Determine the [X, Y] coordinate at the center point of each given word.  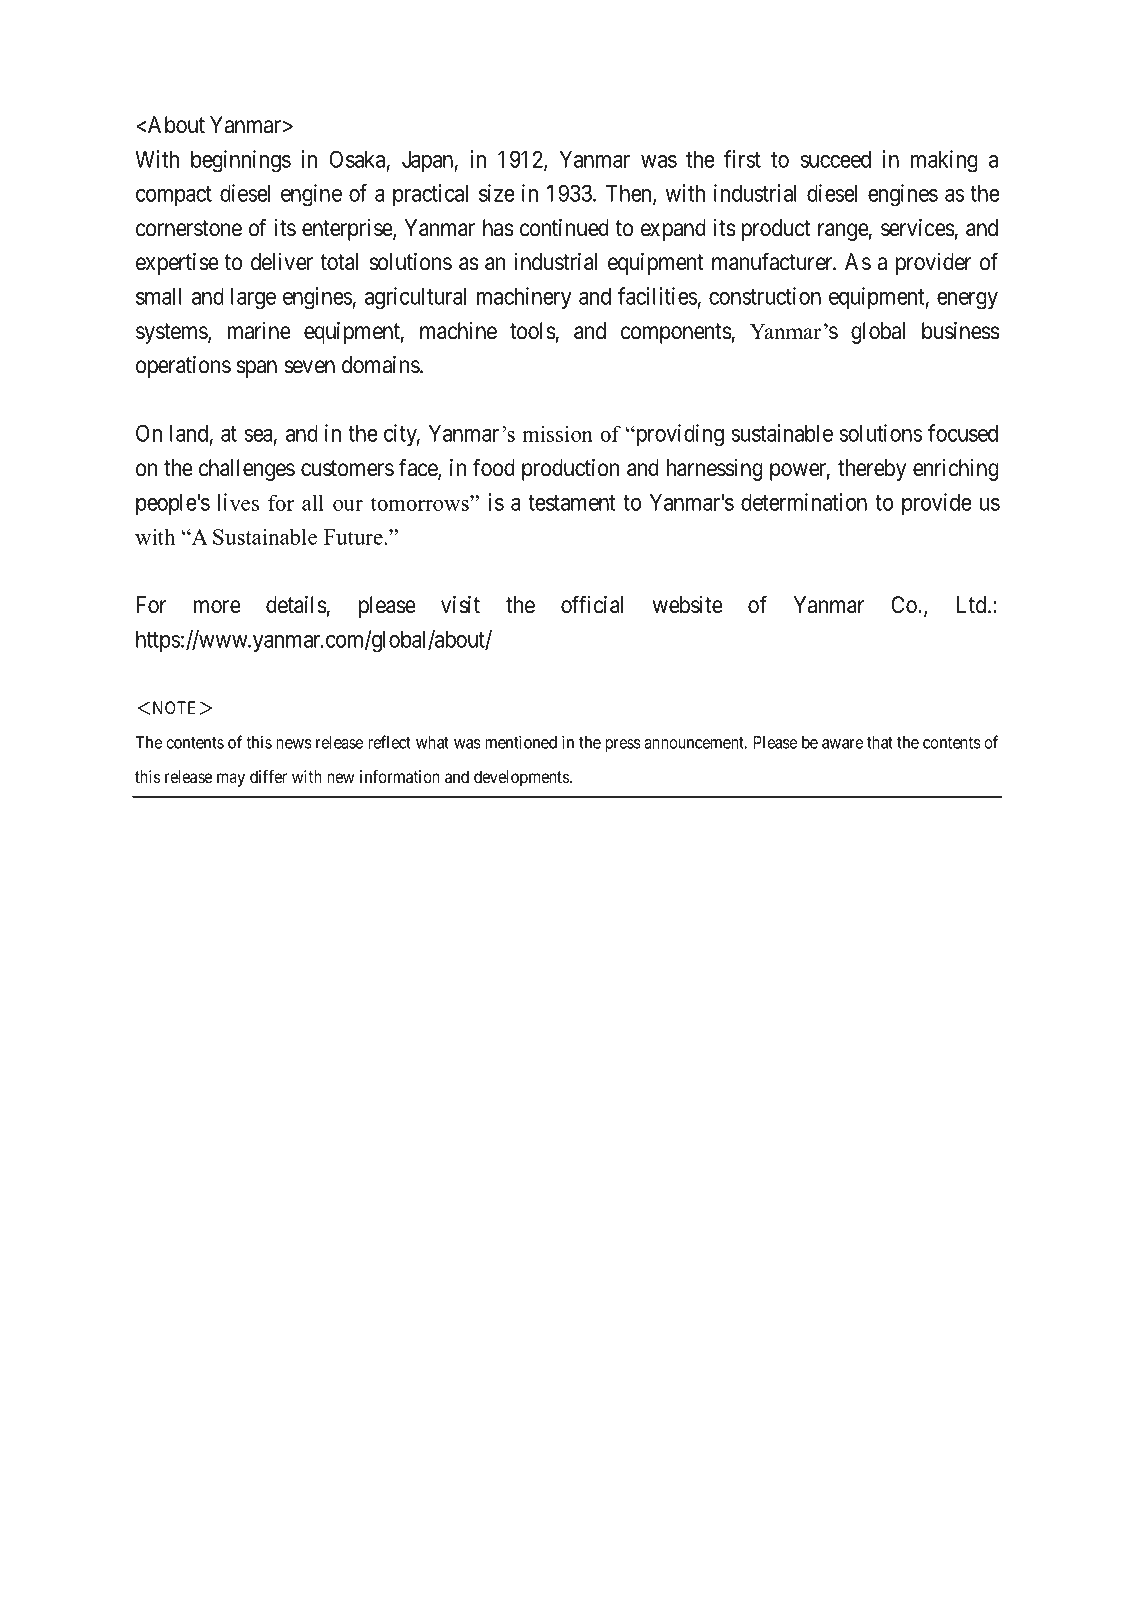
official [592, 604]
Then [630, 195]
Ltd [972, 605]
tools [532, 331]
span [256, 369]
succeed [835, 159]
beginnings [241, 161]
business [960, 331]
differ [268, 776]
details [296, 605]
